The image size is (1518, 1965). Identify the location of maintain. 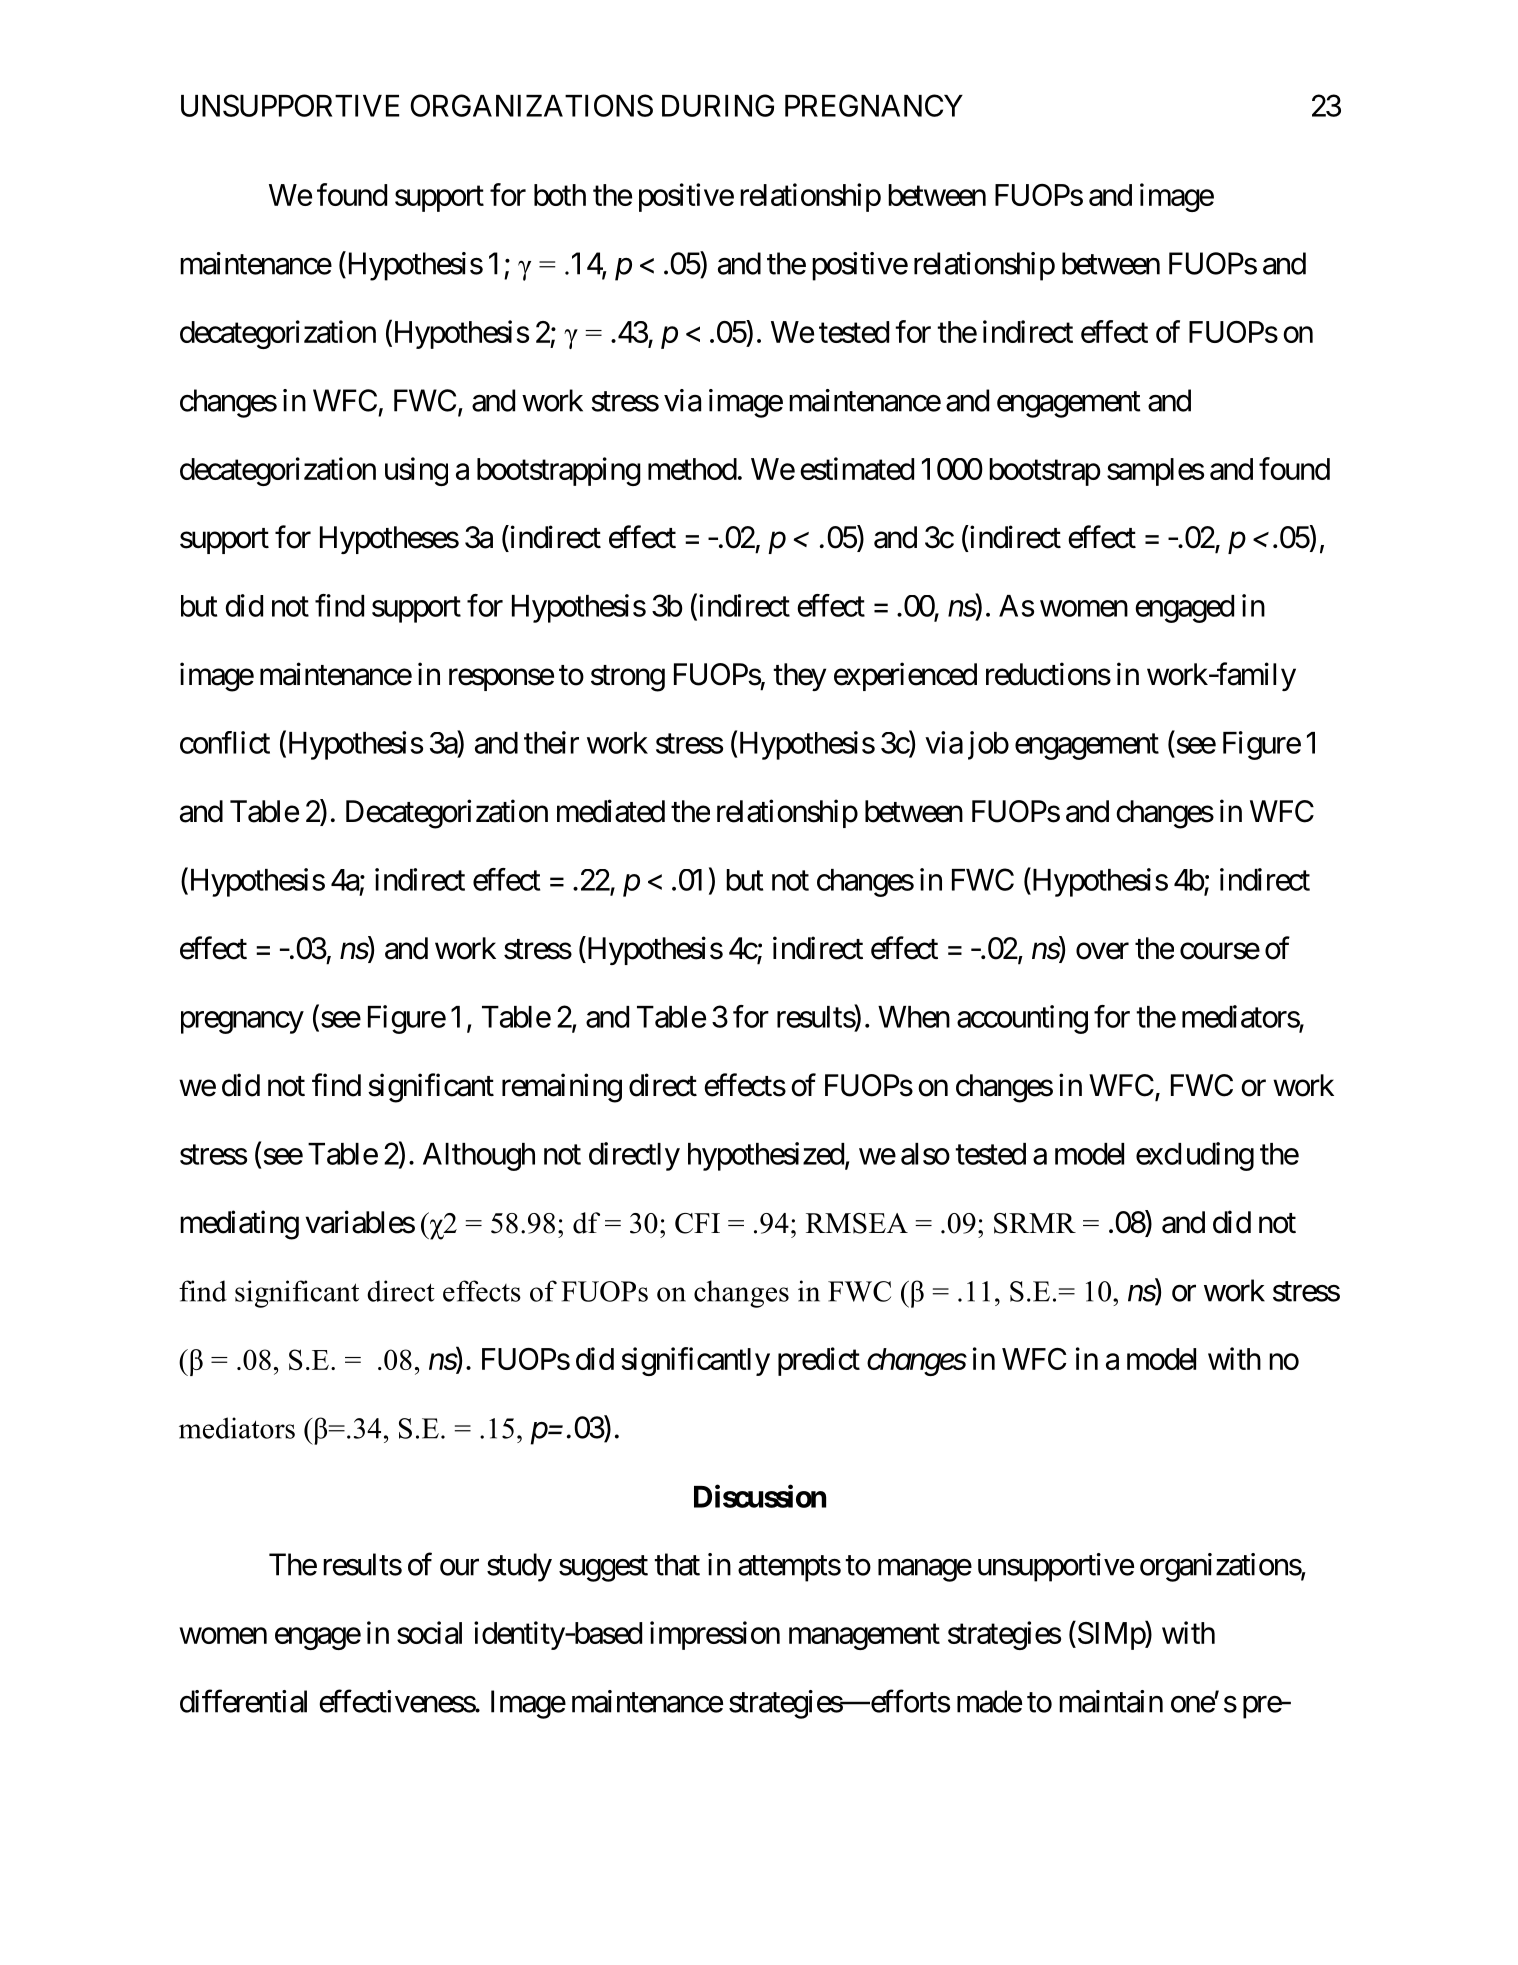
(1111, 1701).
